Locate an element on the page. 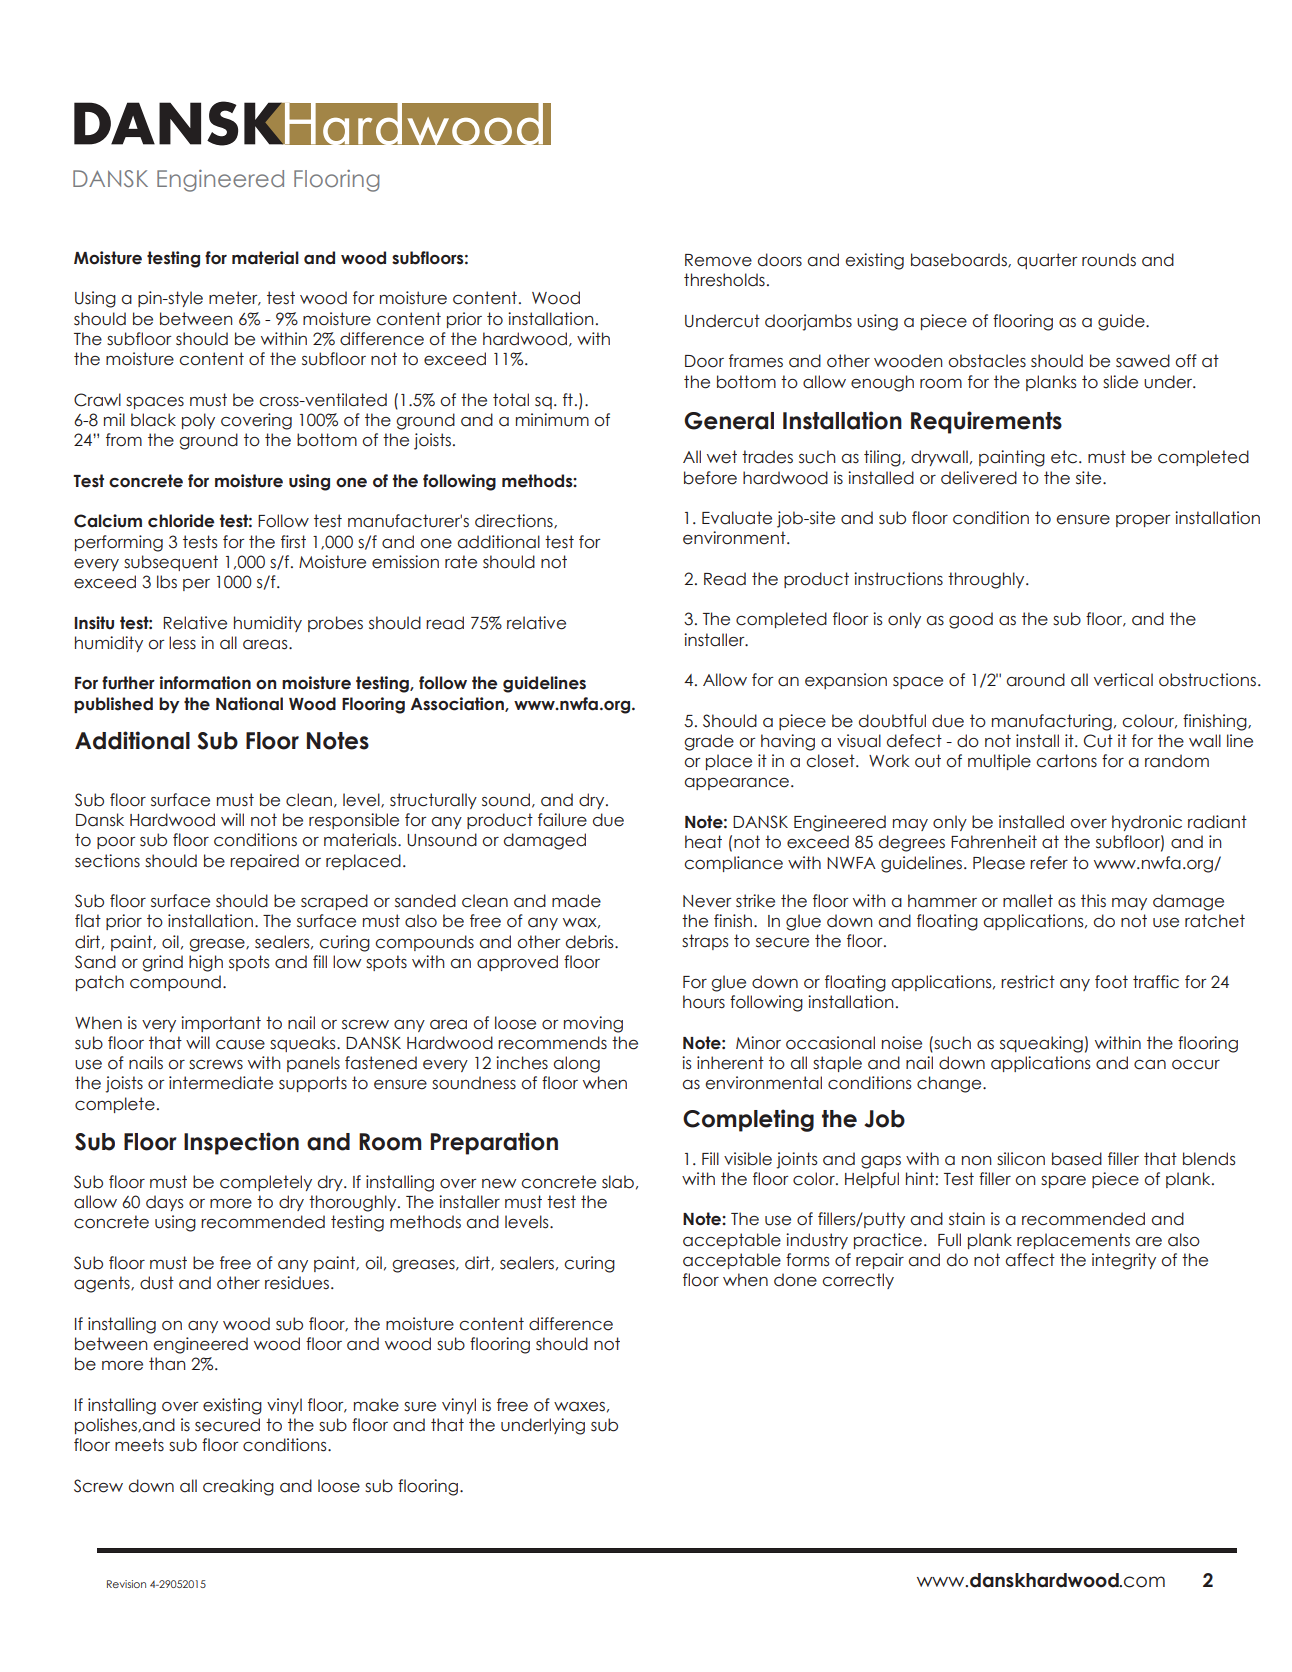 This document has width=1292, height=1672. Evaluate is located at coordinates (737, 518).
